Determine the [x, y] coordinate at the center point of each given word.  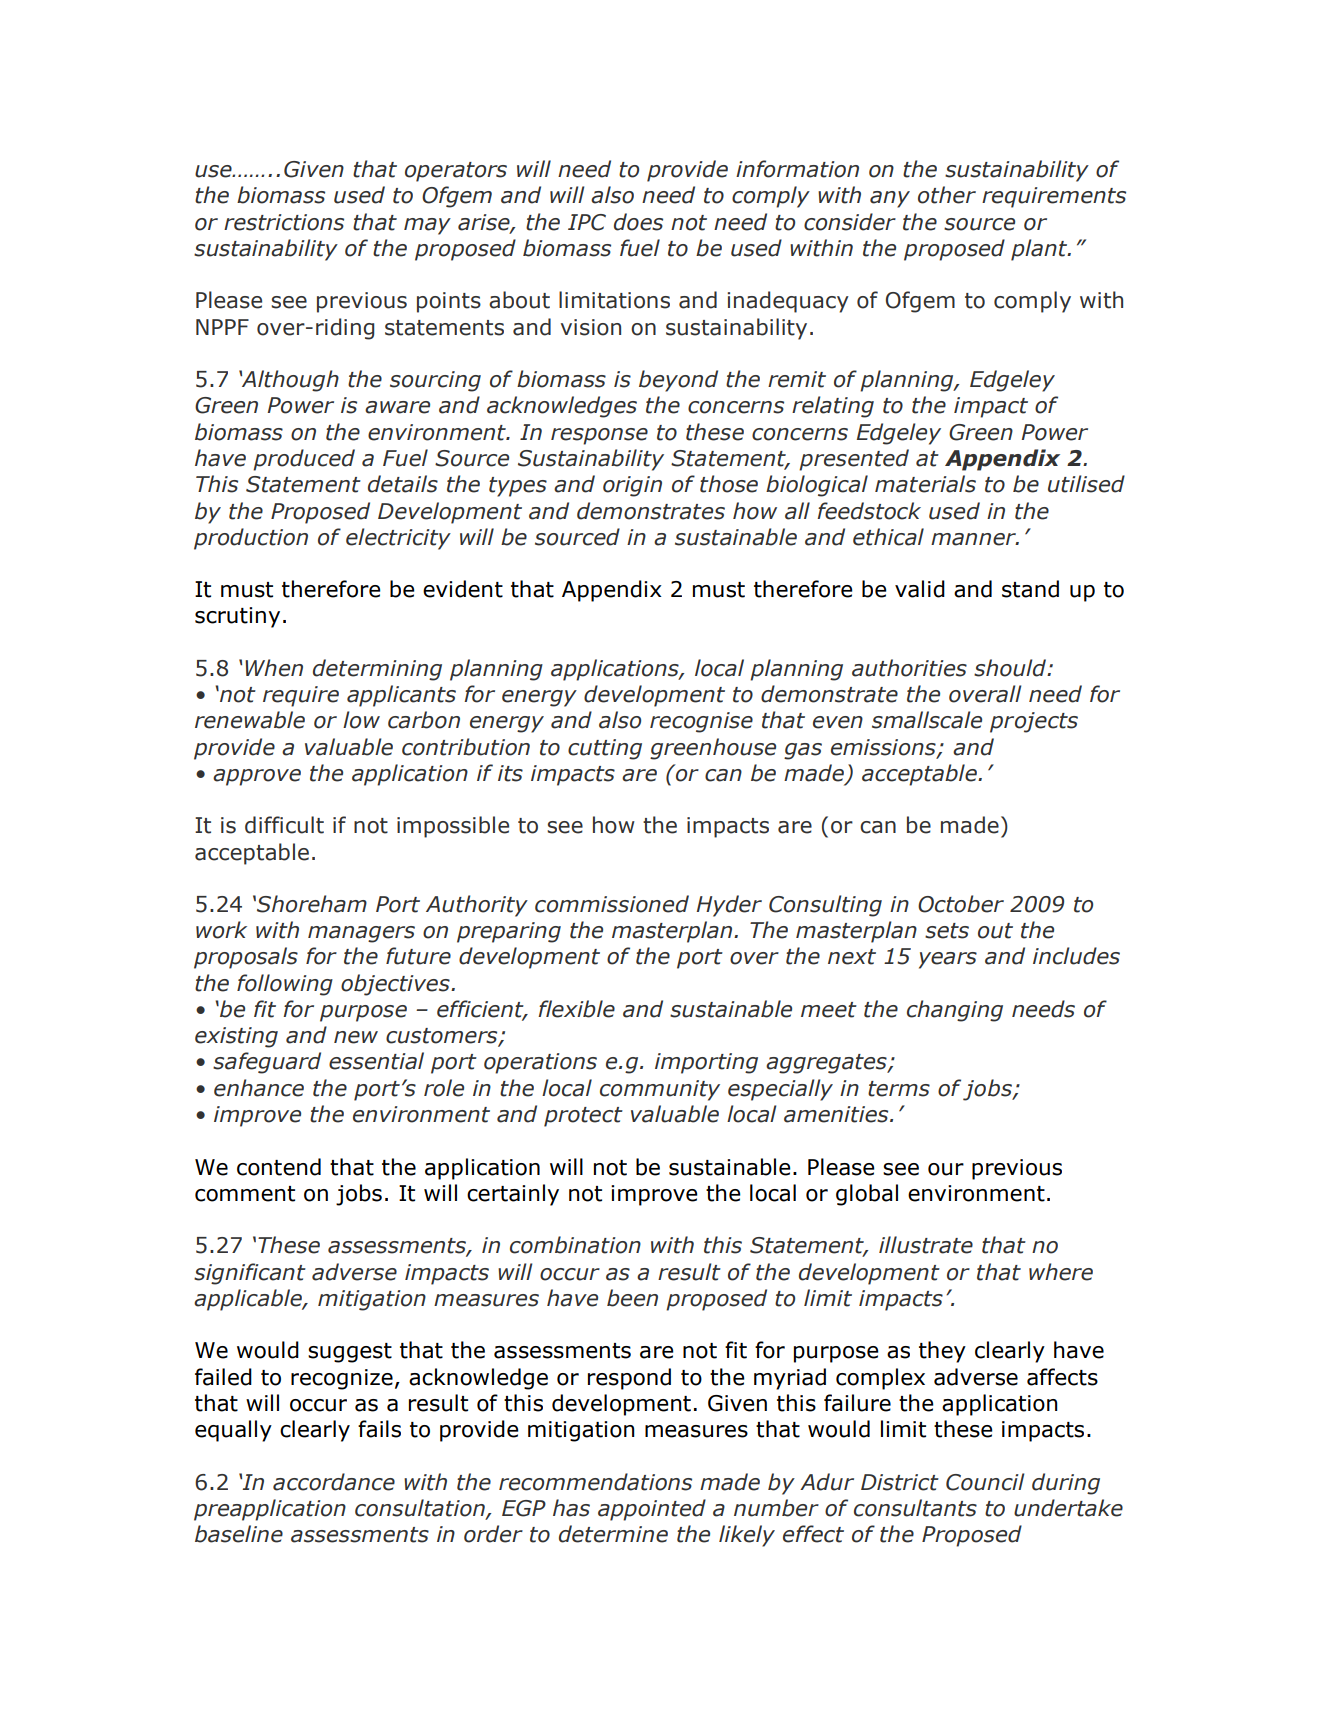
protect [583, 1117]
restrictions [284, 222]
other [947, 195]
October [961, 904]
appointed [652, 1510]
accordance [334, 1482]
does [638, 222]
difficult [284, 825]
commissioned [612, 904]
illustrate [926, 1245]
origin [632, 486]
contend [279, 1167]
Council [985, 1482]
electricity [398, 539]
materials [925, 484]
